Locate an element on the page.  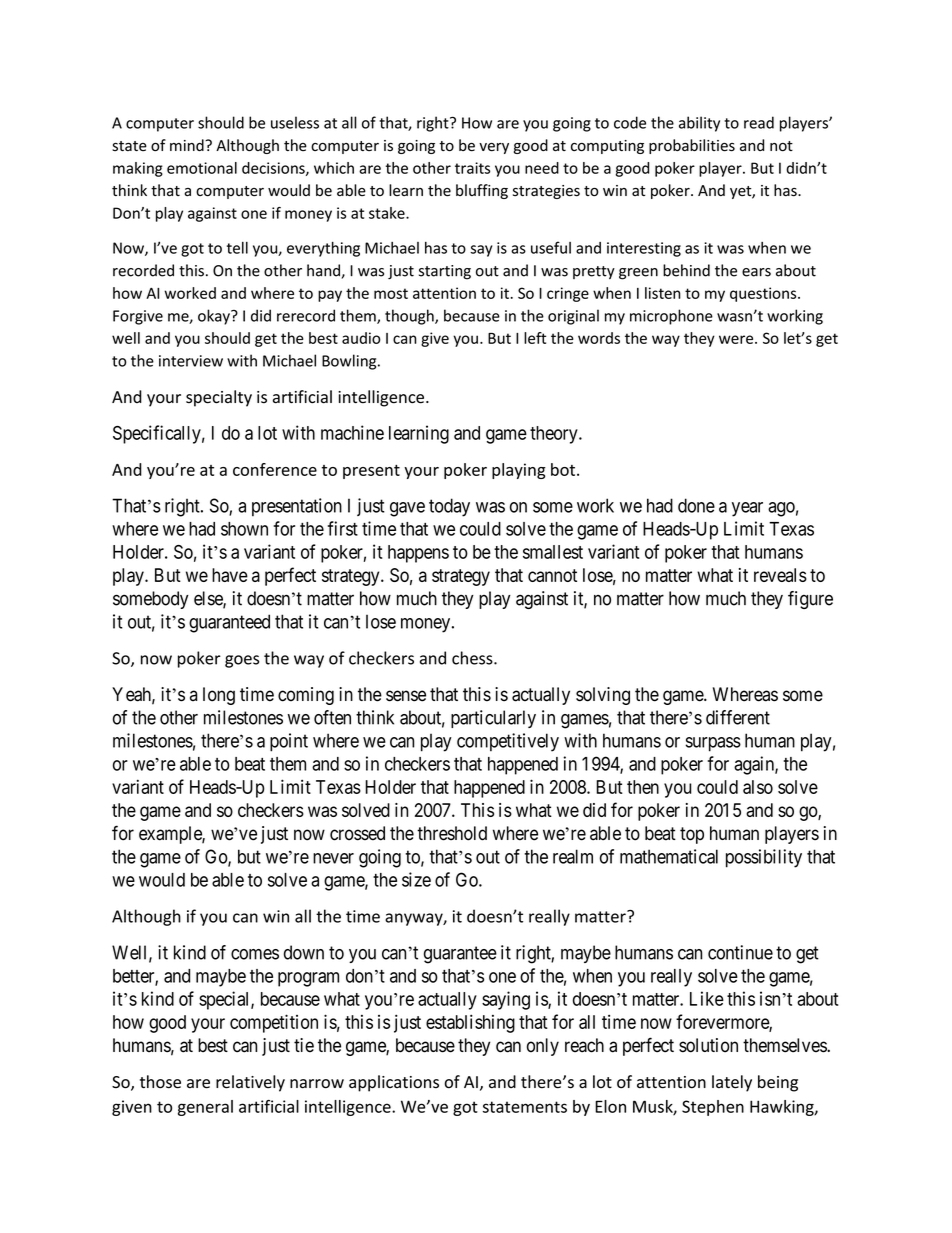
reveals is located at coordinates (780, 575).
